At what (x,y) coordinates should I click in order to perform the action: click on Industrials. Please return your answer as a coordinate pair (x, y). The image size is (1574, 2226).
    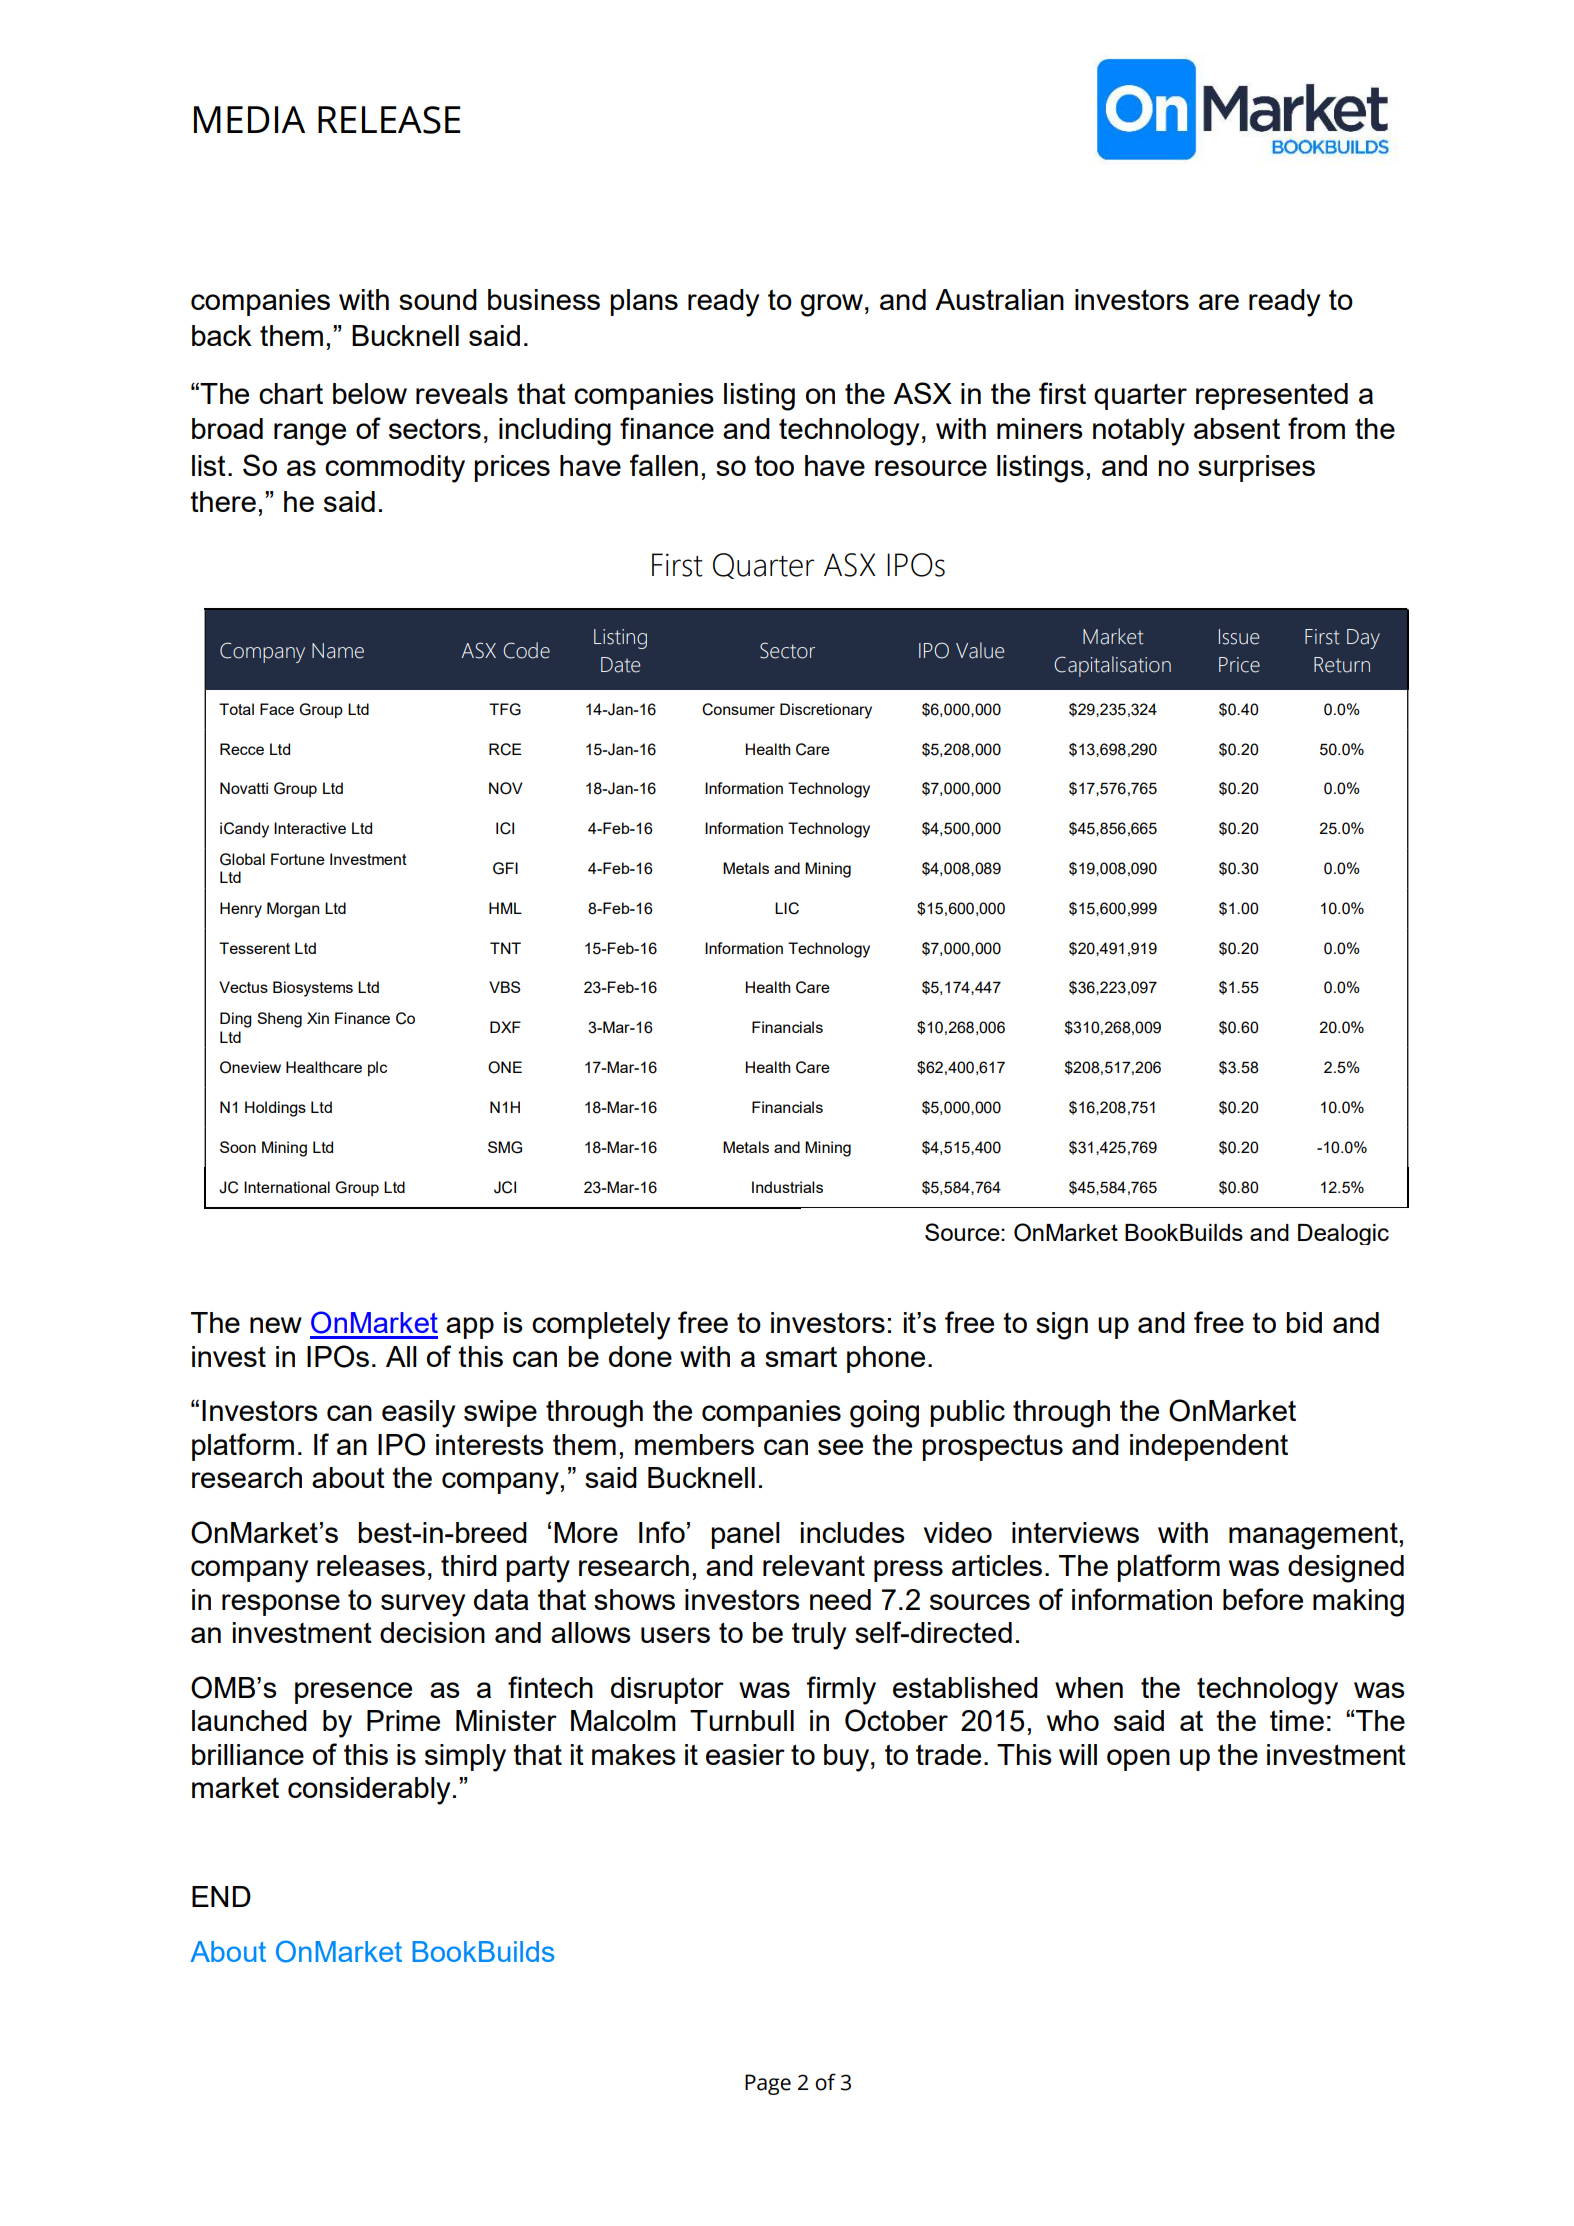
    Looking at the image, I should click on (787, 1187).
